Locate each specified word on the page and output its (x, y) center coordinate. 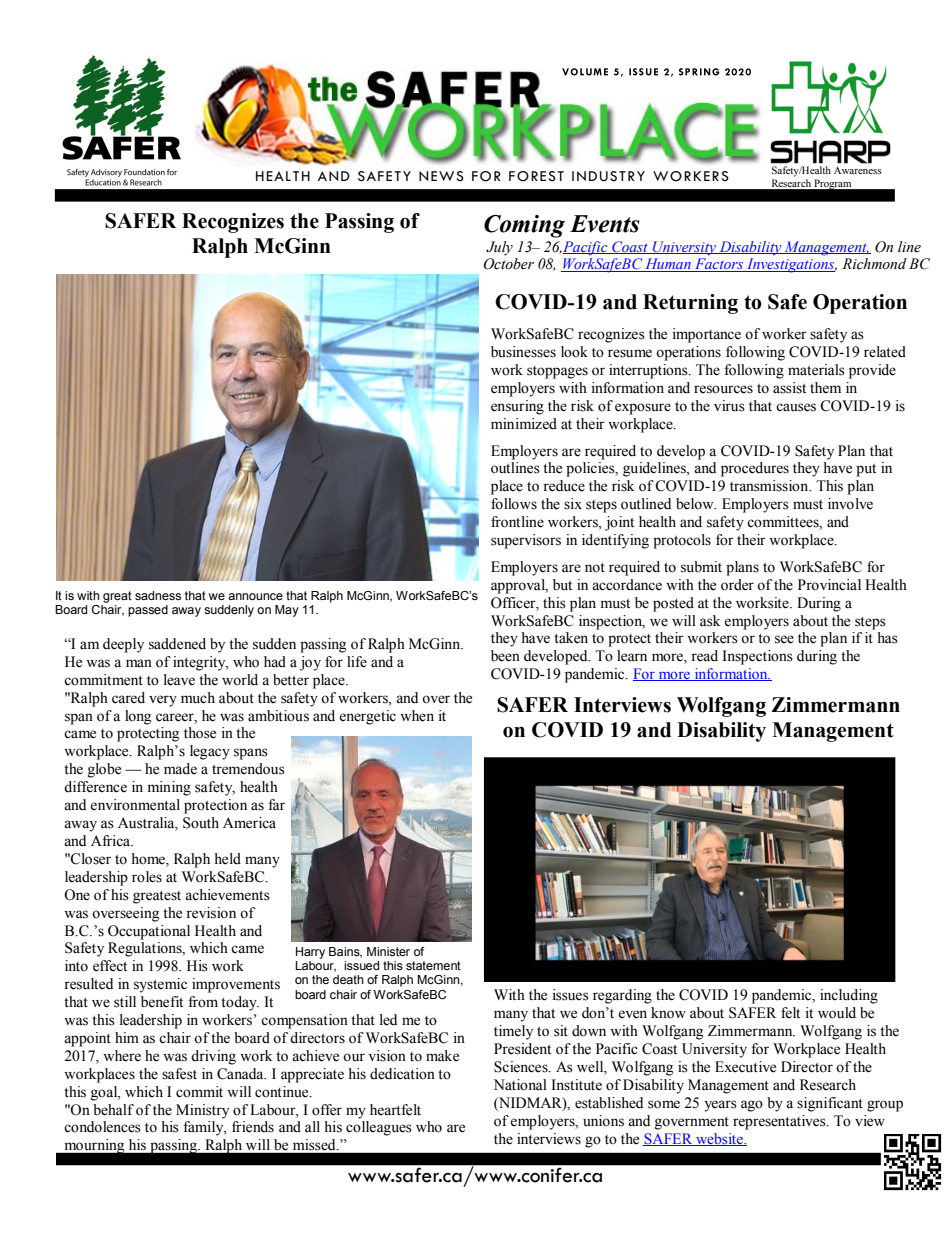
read (704, 656)
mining (169, 788)
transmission (770, 486)
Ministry (202, 1111)
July (499, 248)
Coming (524, 226)
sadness (158, 595)
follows (514, 504)
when (417, 716)
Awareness (858, 170)
